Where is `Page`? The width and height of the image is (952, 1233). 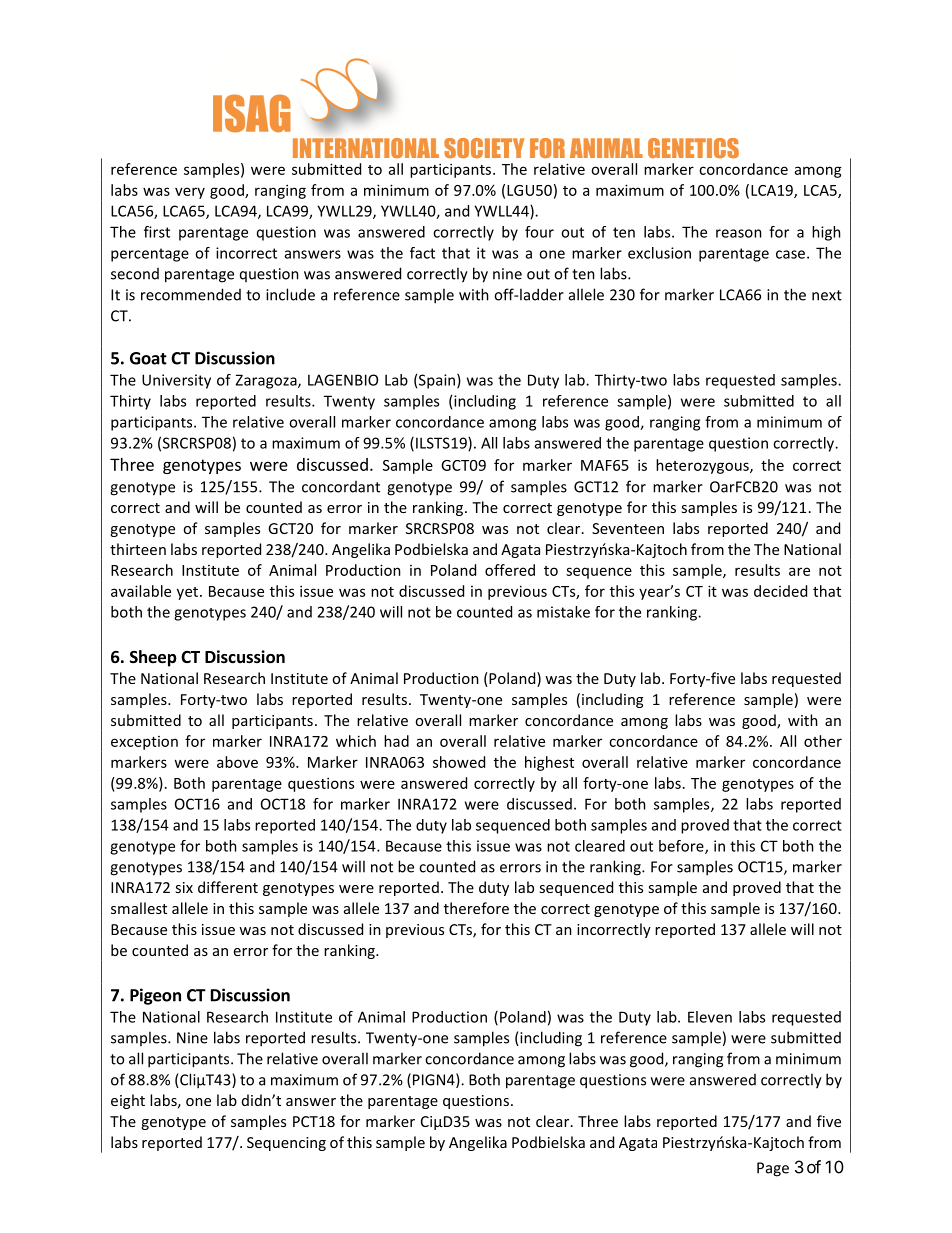 Page is located at coordinates (773, 1169).
